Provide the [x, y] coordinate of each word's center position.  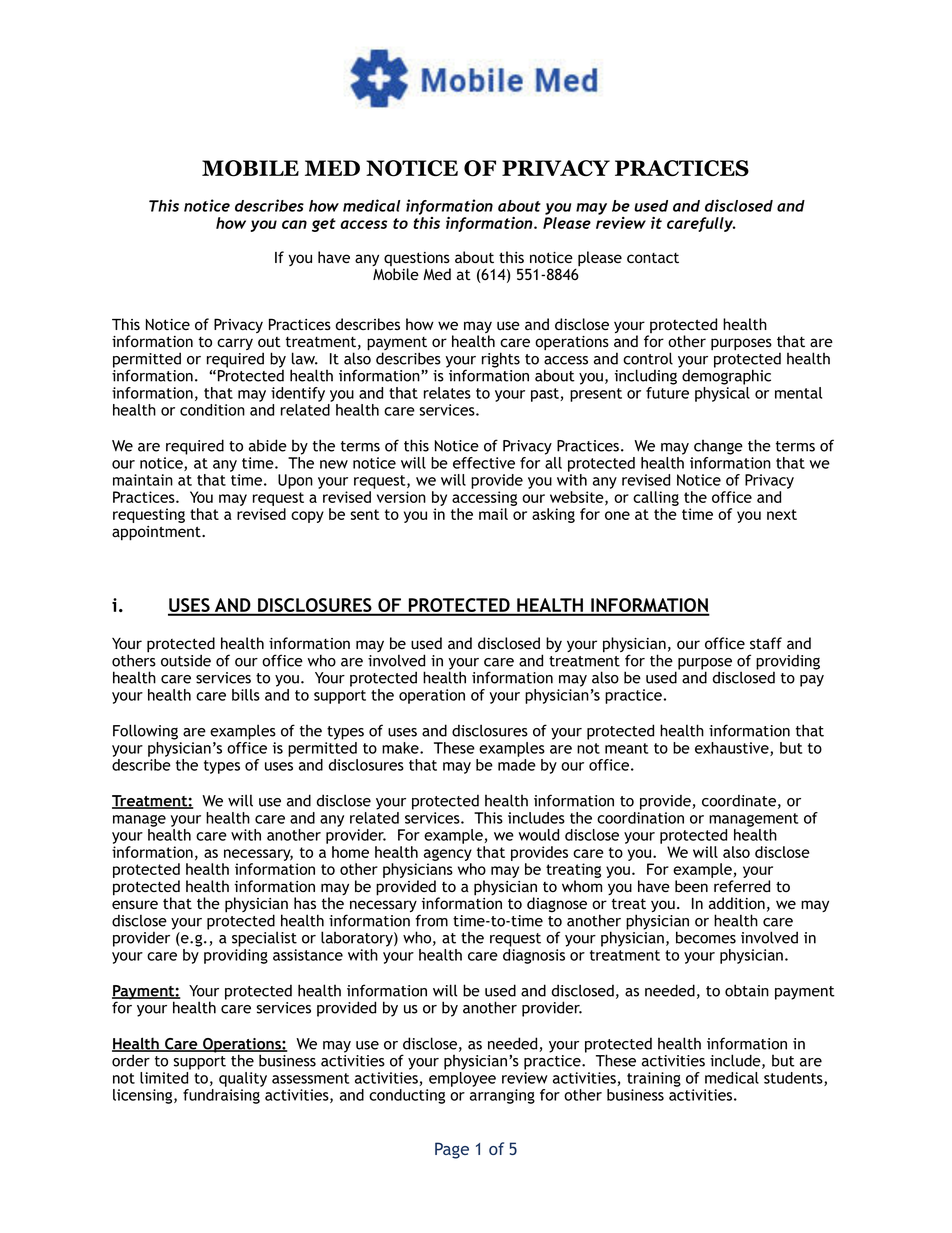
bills [246, 695]
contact [653, 258]
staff [766, 643]
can [294, 224]
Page [452, 1150]
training [654, 1079]
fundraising [221, 1096]
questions [417, 260]
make [401, 748]
